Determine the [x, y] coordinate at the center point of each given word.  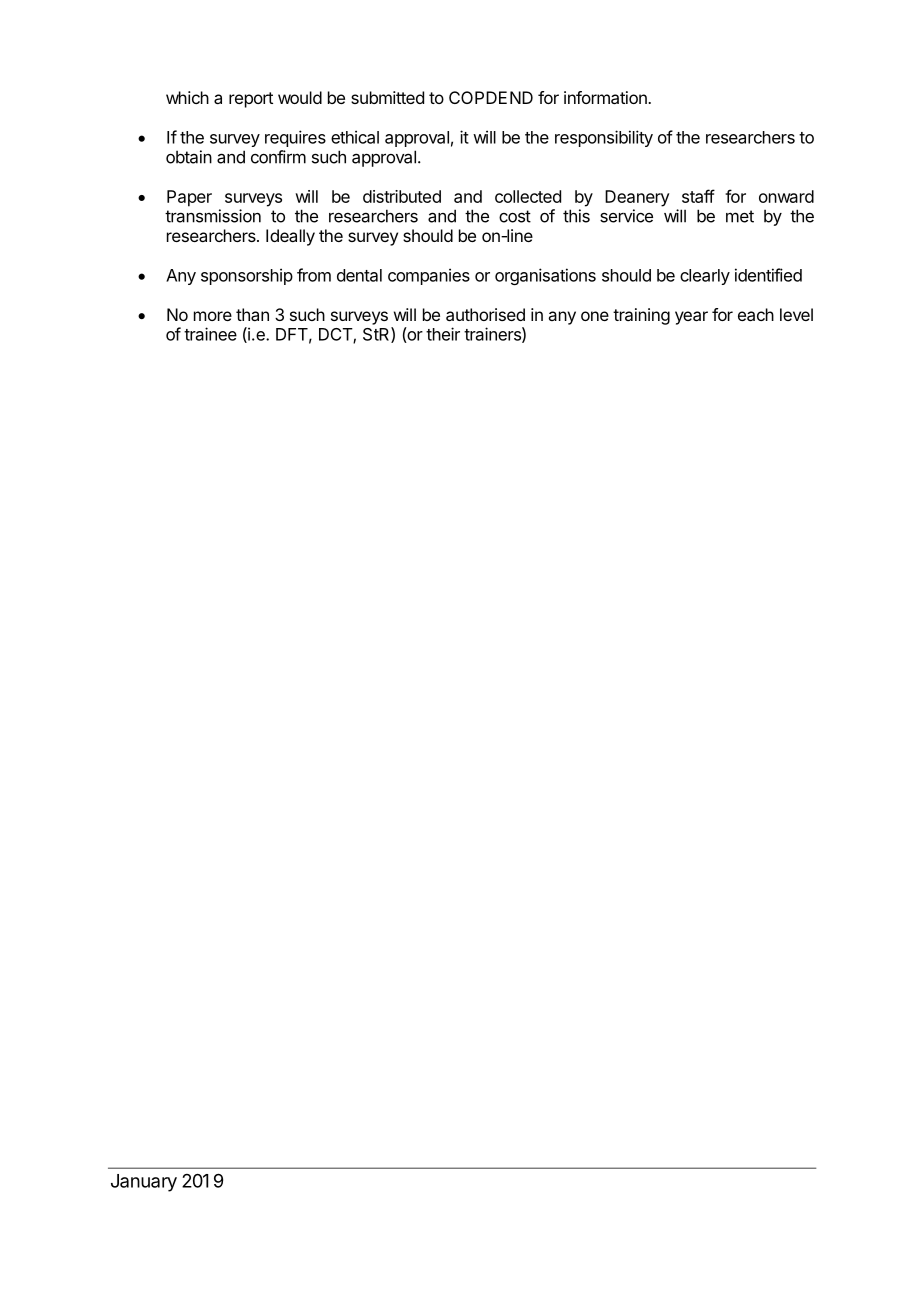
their [443, 334]
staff [698, 196]
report [251, 100]
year [691, 318]
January [144, 1183]
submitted [387, 97]
